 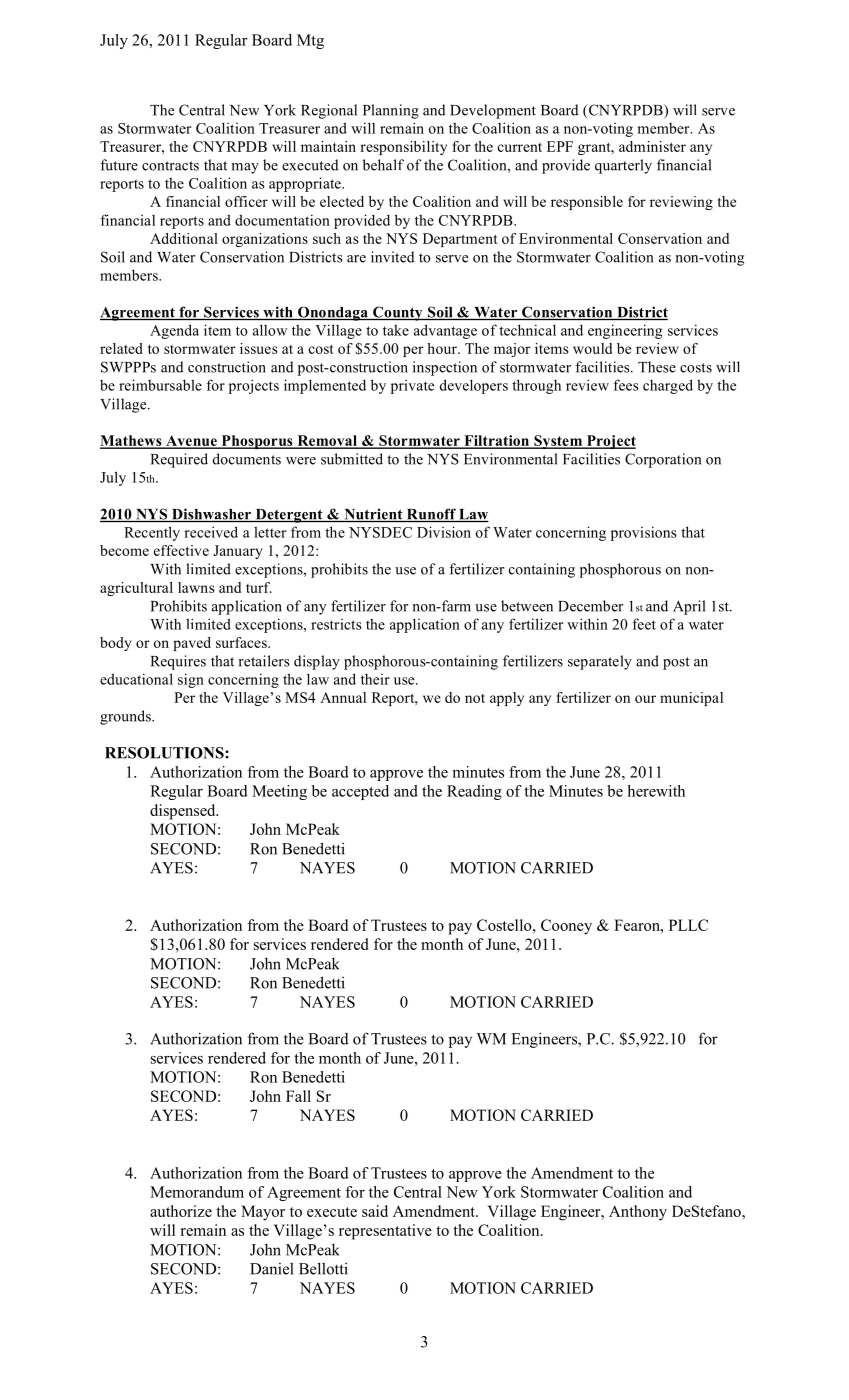 What do you see at coordinates (352, 459) in the screenshot?
I see `submitted` at bounding box center [352, 459].
